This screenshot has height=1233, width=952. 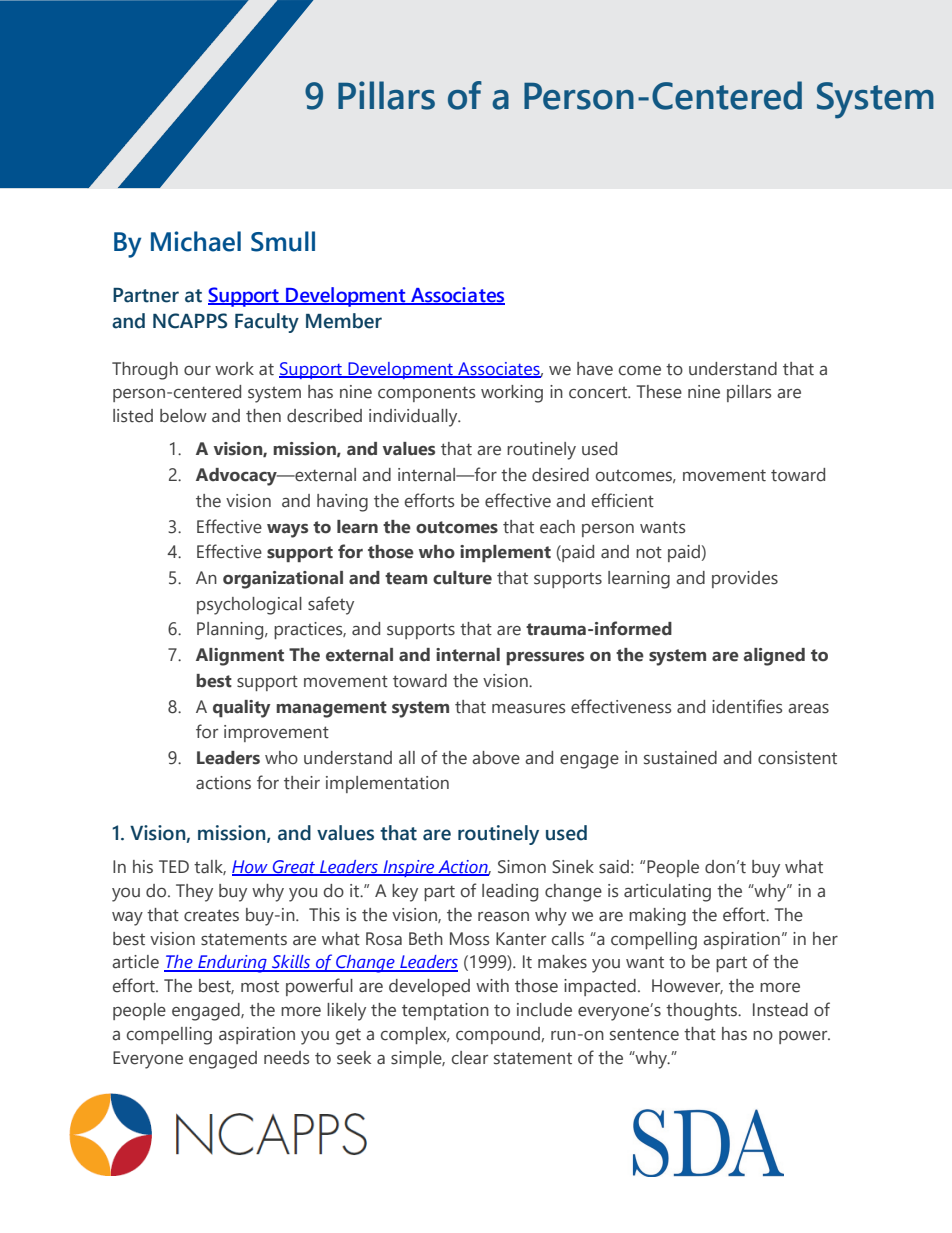 I want to click on Member, so click(x=344, y=321).
